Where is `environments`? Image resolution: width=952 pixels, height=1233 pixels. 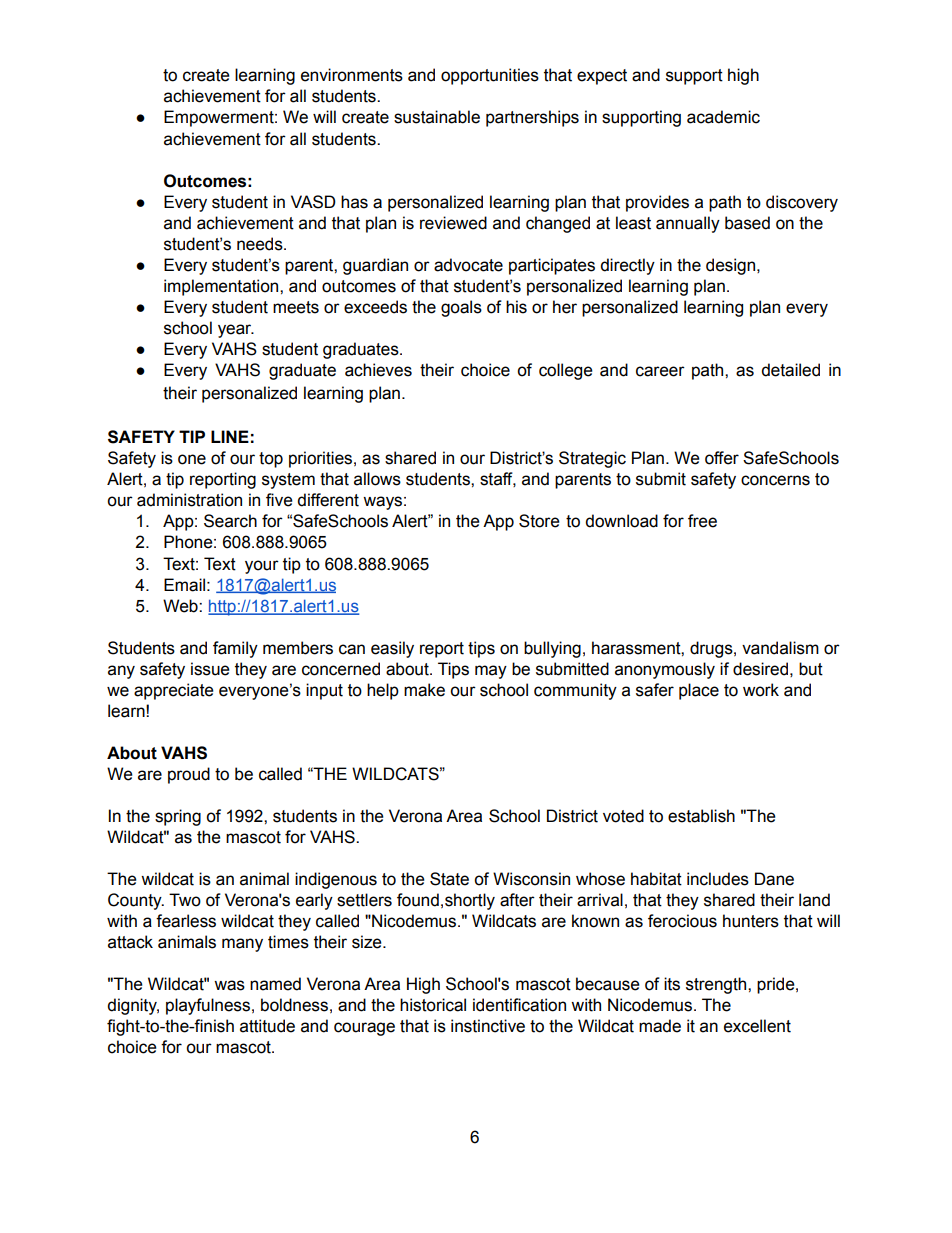 environments is located at coordinates (352, 75).
